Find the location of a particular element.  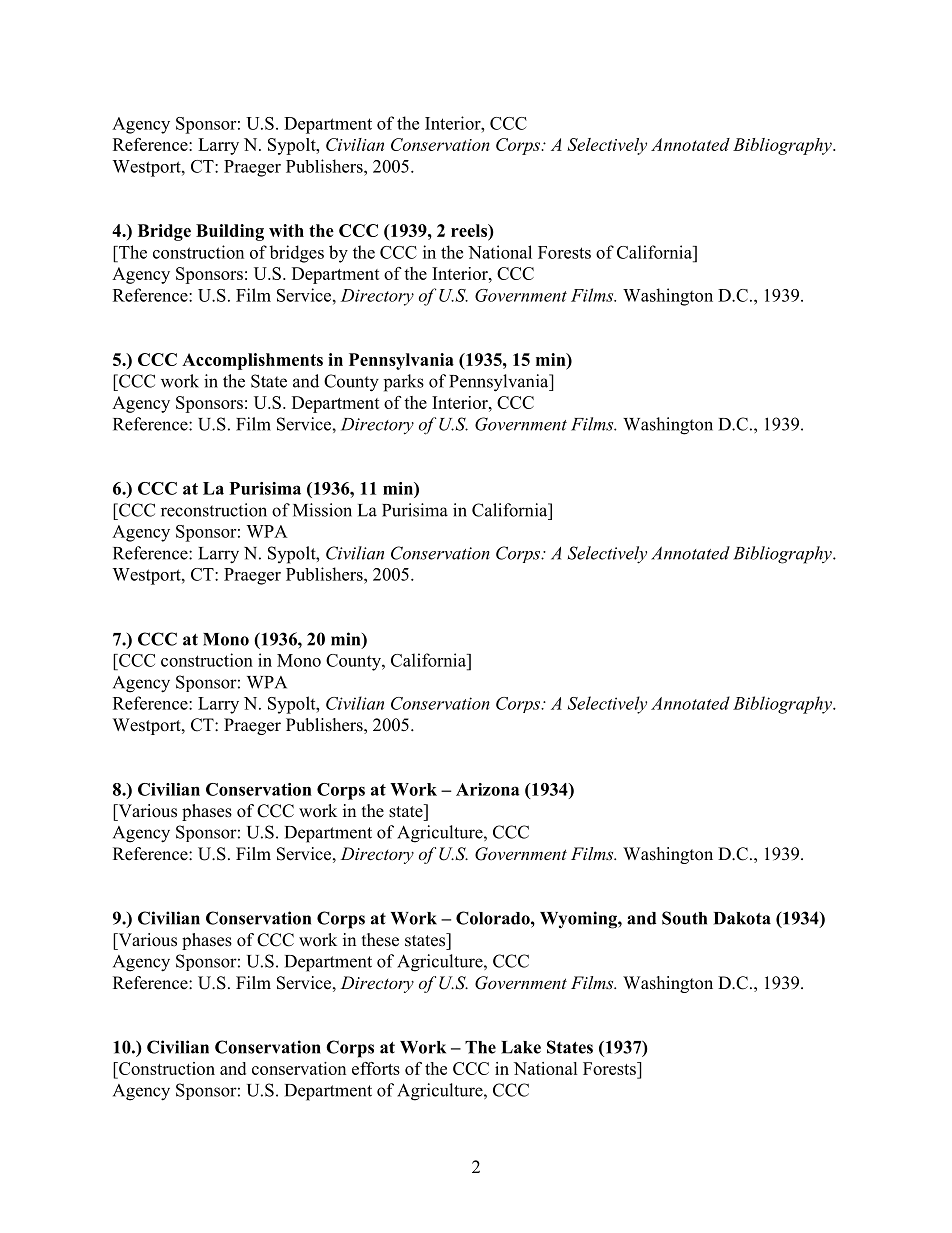

with is located at coordinates (286, 230).
